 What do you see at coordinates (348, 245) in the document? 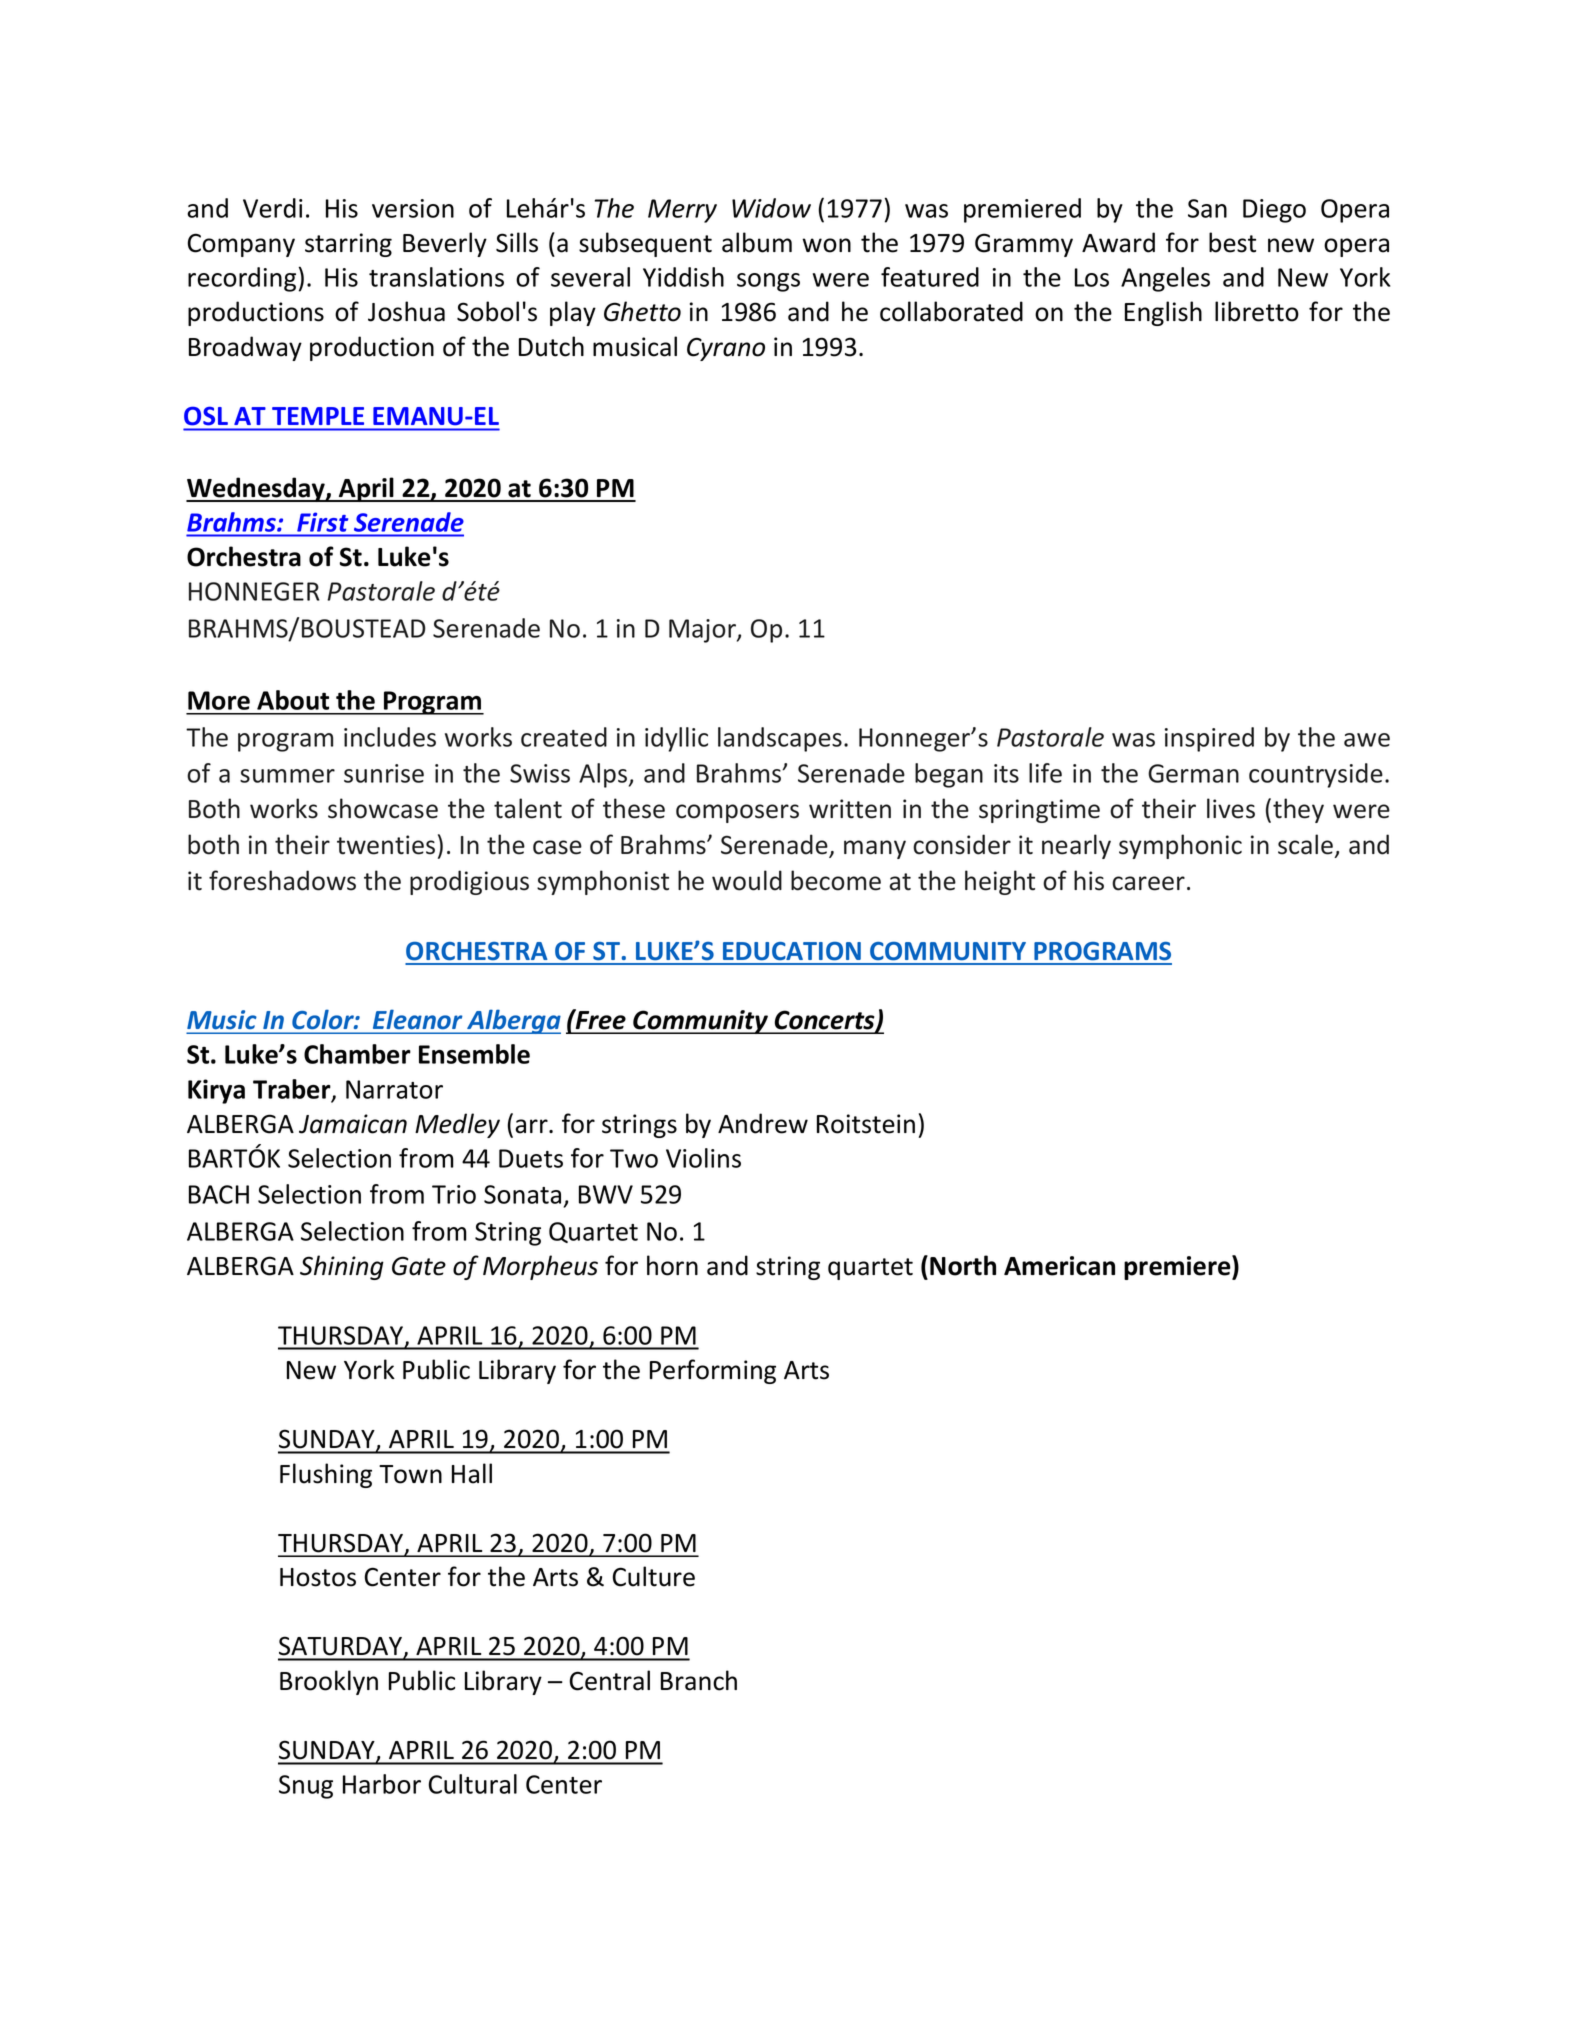
I see `starring` at bounding box center [348, 245].
